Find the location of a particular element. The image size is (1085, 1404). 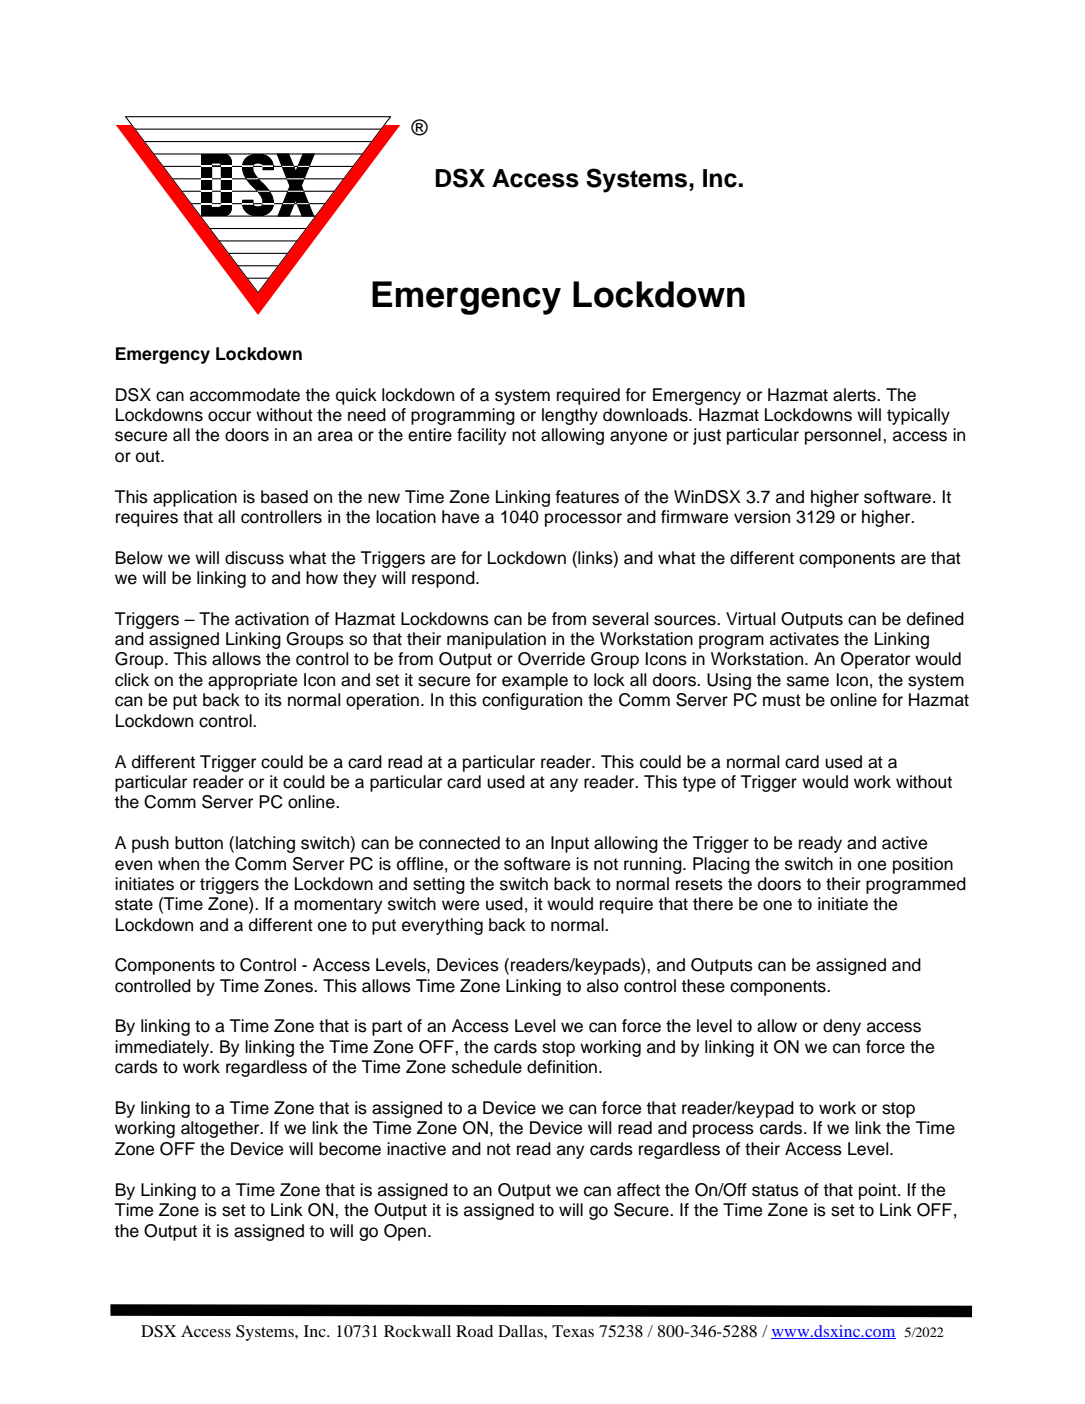

altogether is located at coordinates (221, 1129).
